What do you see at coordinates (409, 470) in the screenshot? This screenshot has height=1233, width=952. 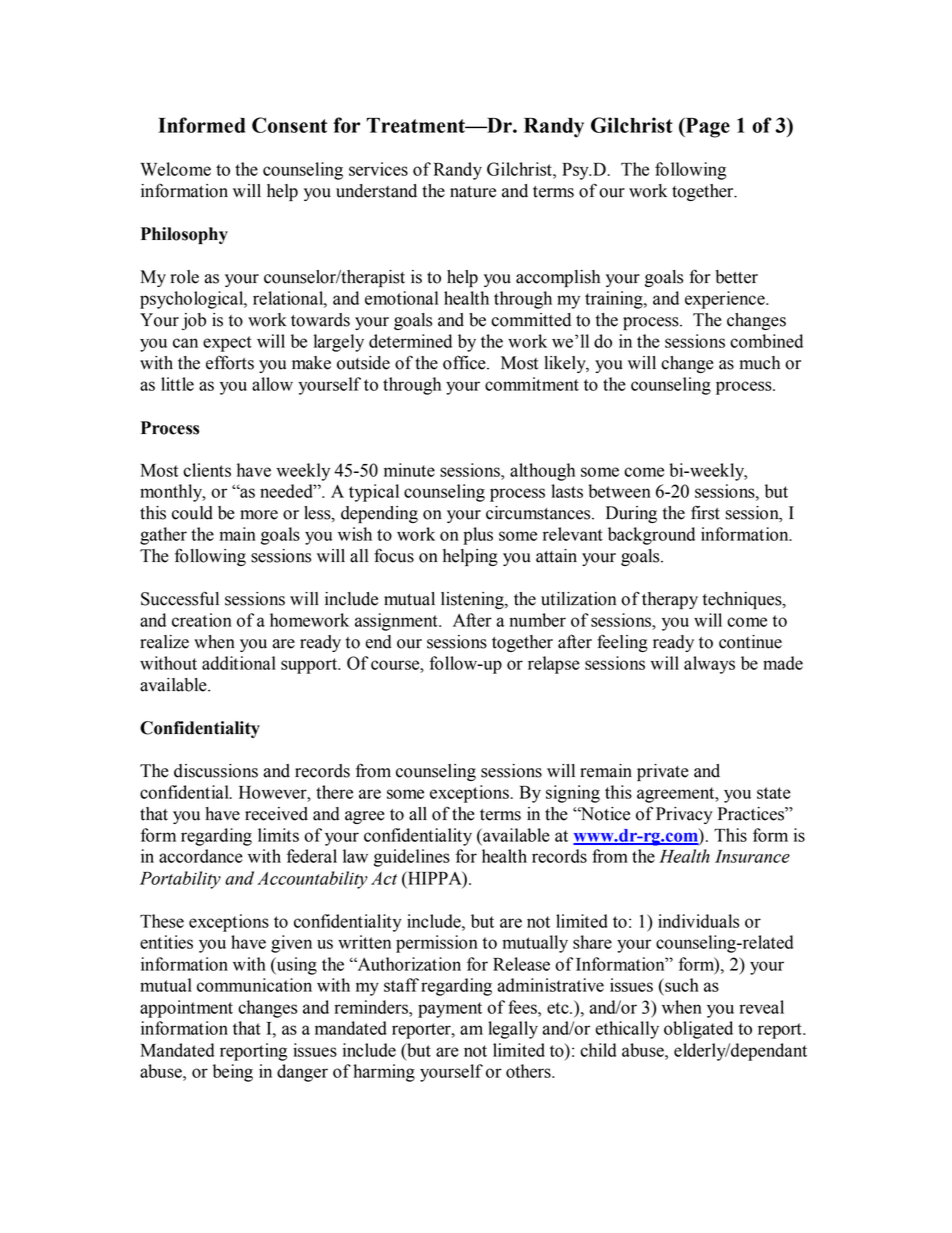 I see `minute` at bounding box center [409, 470].
